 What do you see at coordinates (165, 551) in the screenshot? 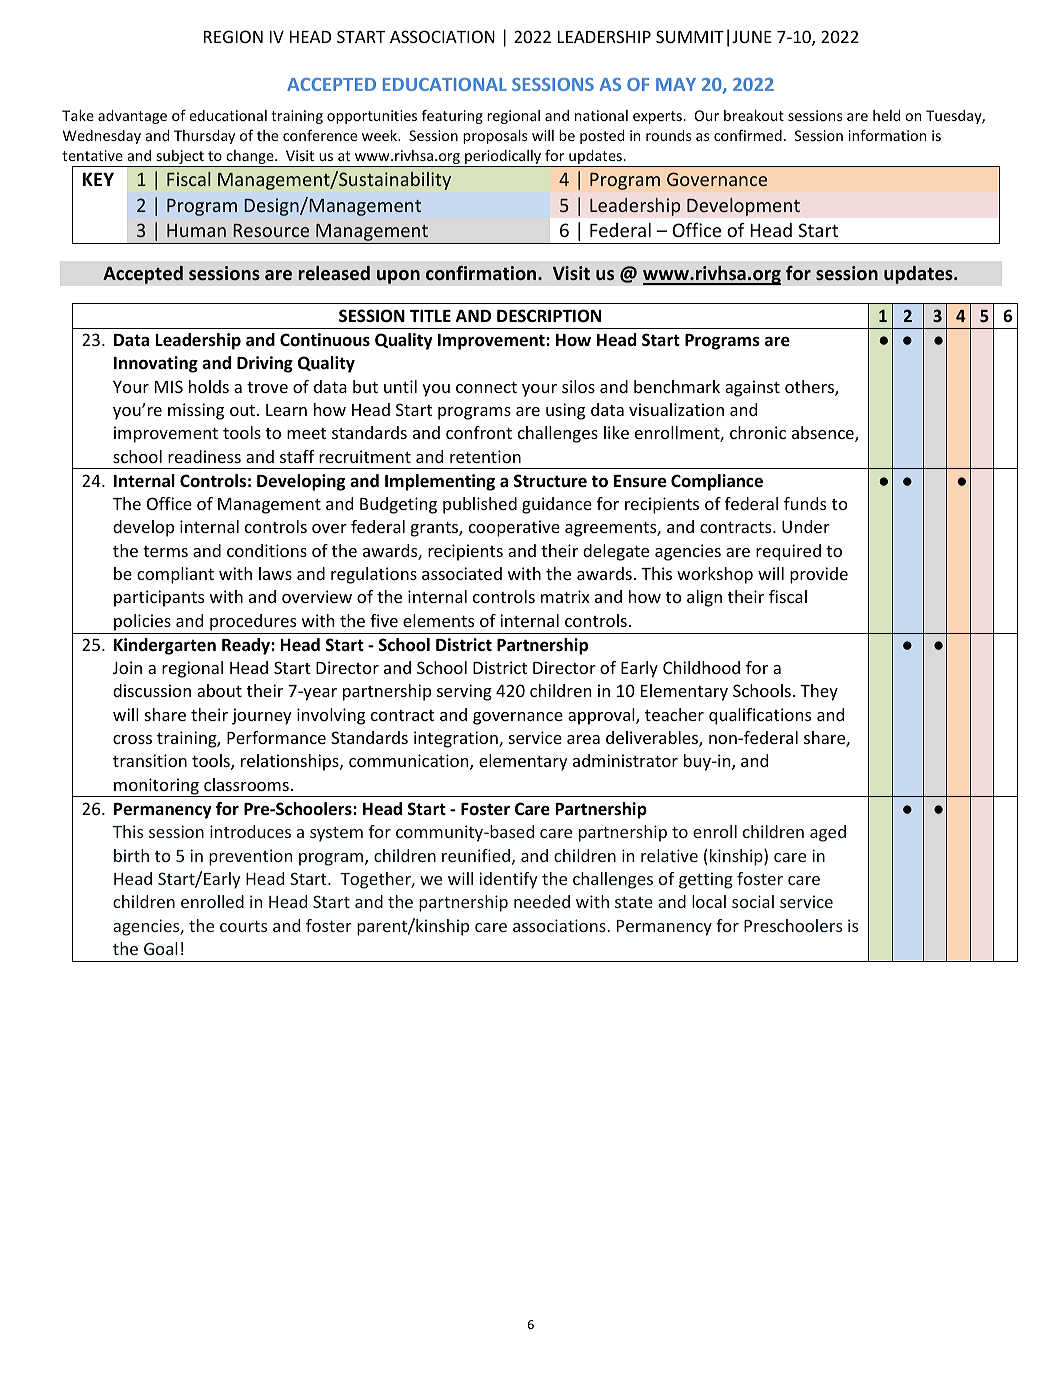
I see `terms` at bounding box center [165, 551].
